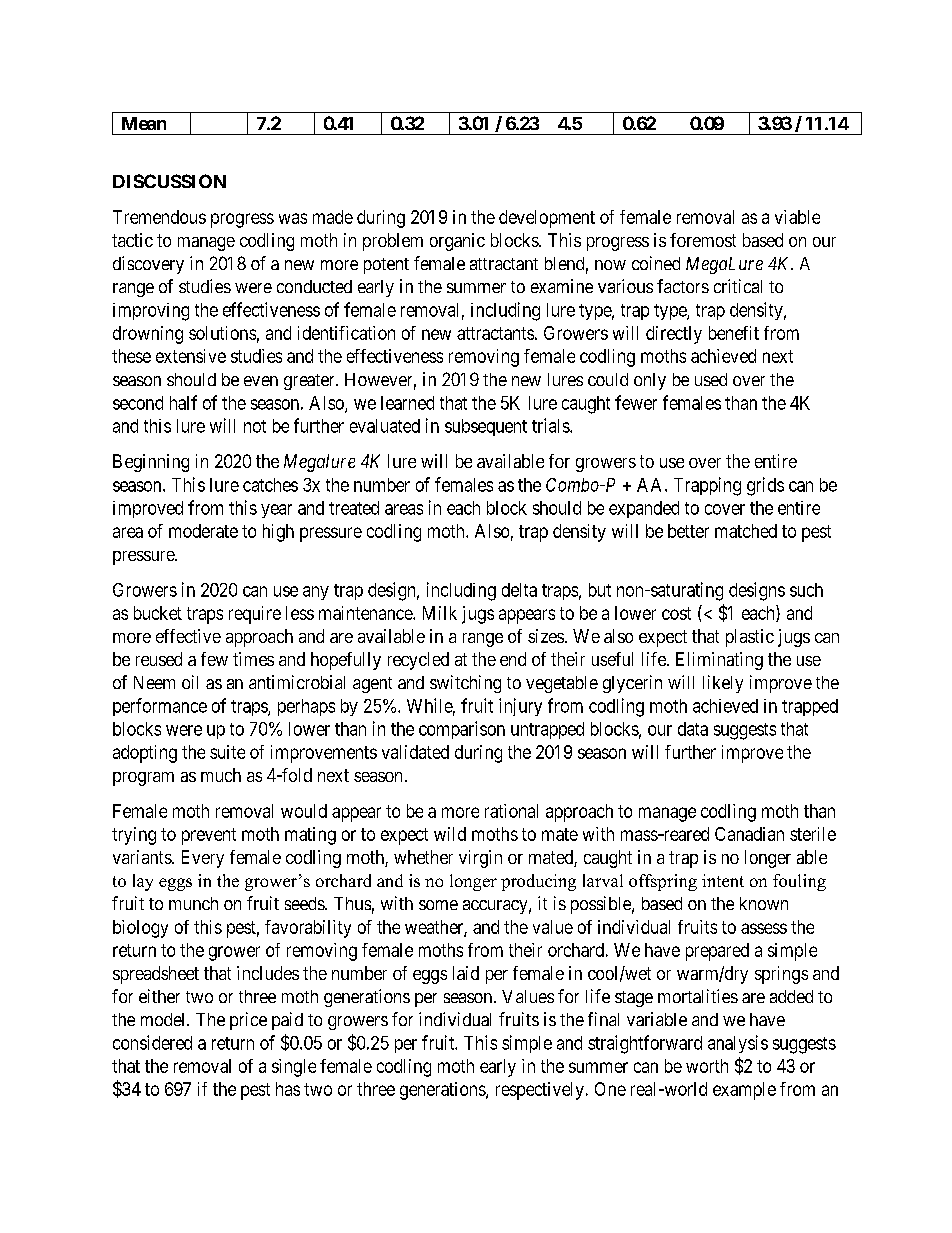 The width and height of the screenshot is (952, 1233). What do you see at coordinates (703, 240) in the screenshot?
I see `foremost` at bounding box center [703, 240].
